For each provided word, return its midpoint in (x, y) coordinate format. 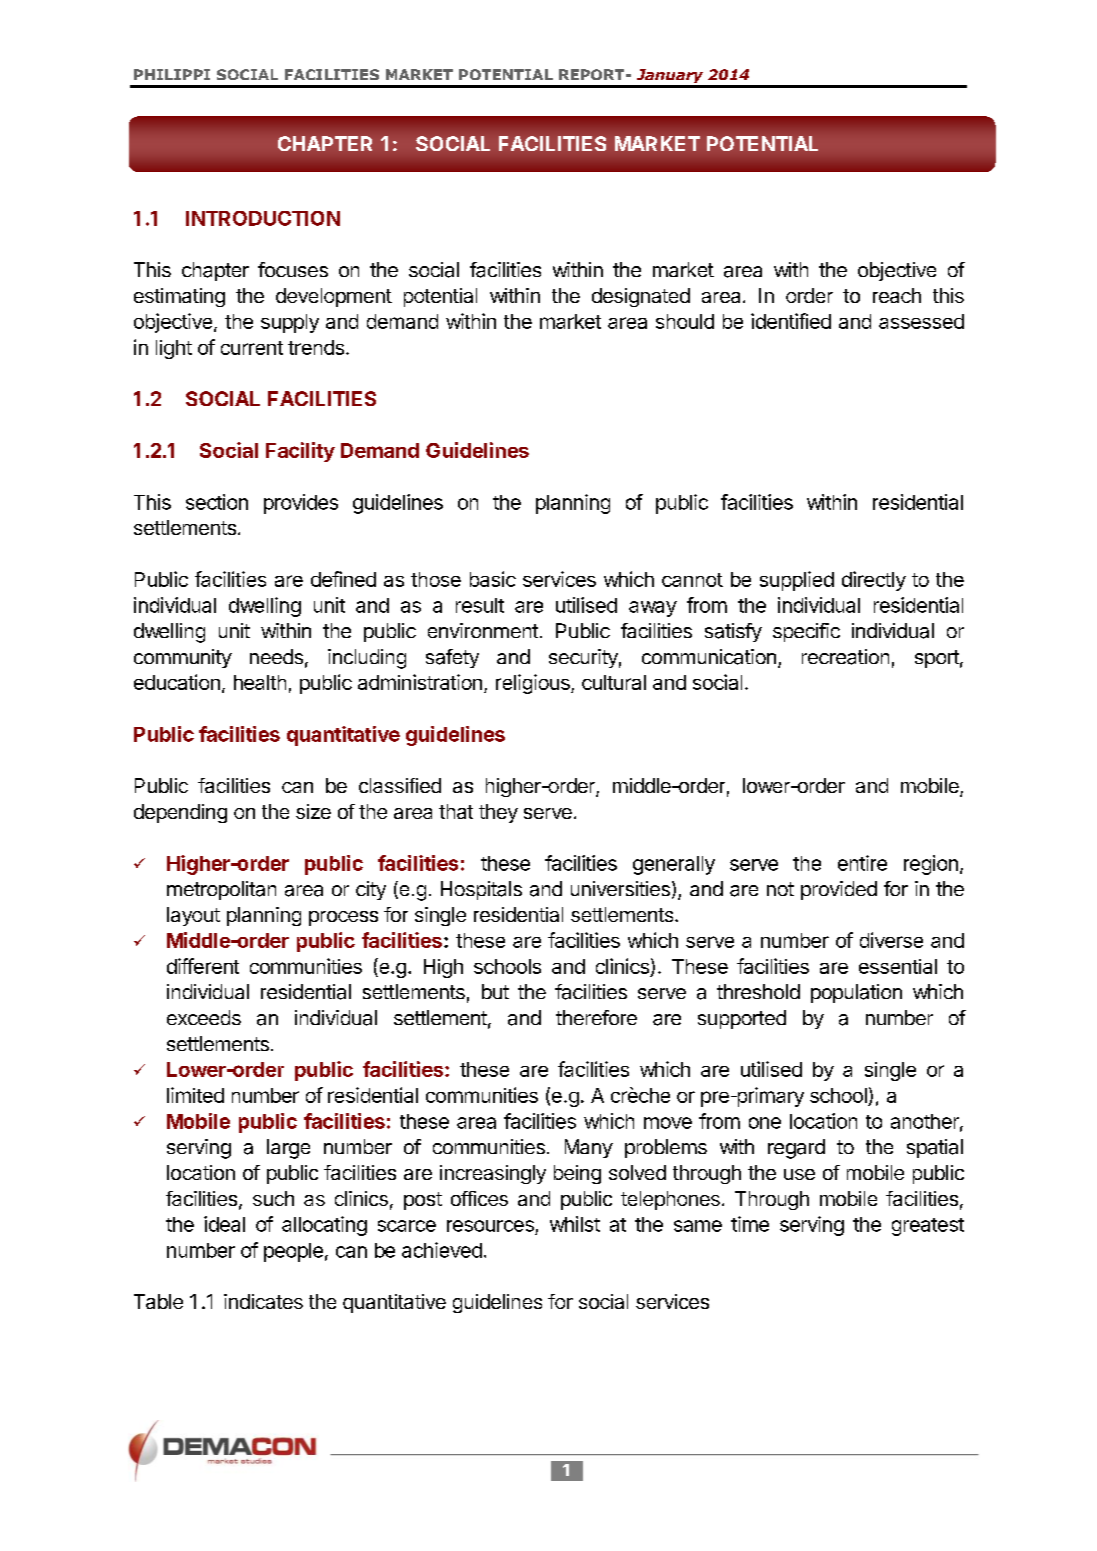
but (495, 991)
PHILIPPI (172, 74)
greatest (928, 1227)
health (260, 682)
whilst (575, 1224)
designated (641, 297)
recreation (845, 657)
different (203, 966)
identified (791, 321)
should (685, 321)
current (252, 348)
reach (897, 295)
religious (534, 684)
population (856, 993)
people (293, 1252)
